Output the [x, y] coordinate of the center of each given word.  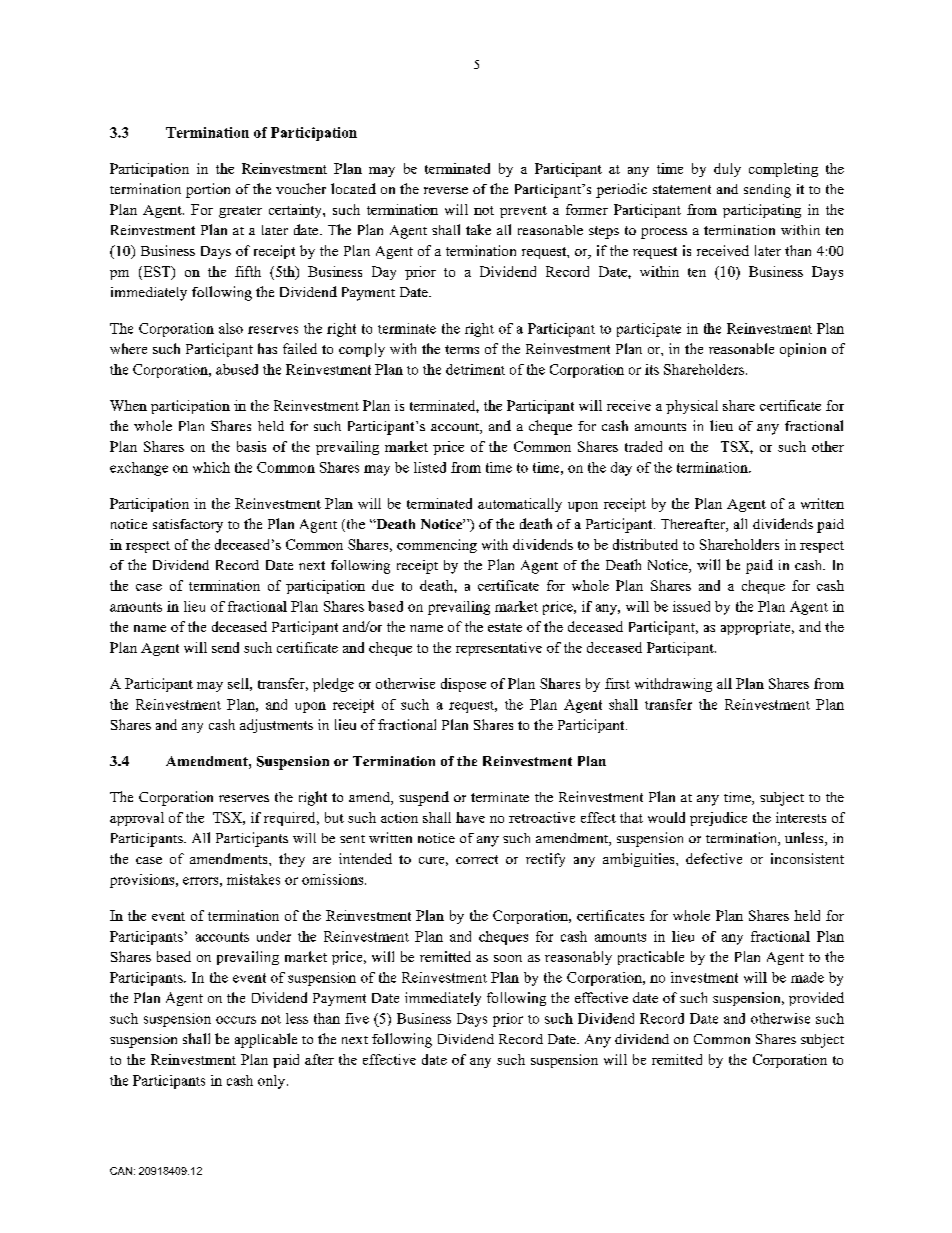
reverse [446, 190]
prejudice [718, 819]
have [470, 817]
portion [208, 190]
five [357, 1018]
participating [762, 211]
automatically [520, 505]
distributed [645, 544]
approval [137, 819]
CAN [121, 1171]
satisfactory [188, 526]
